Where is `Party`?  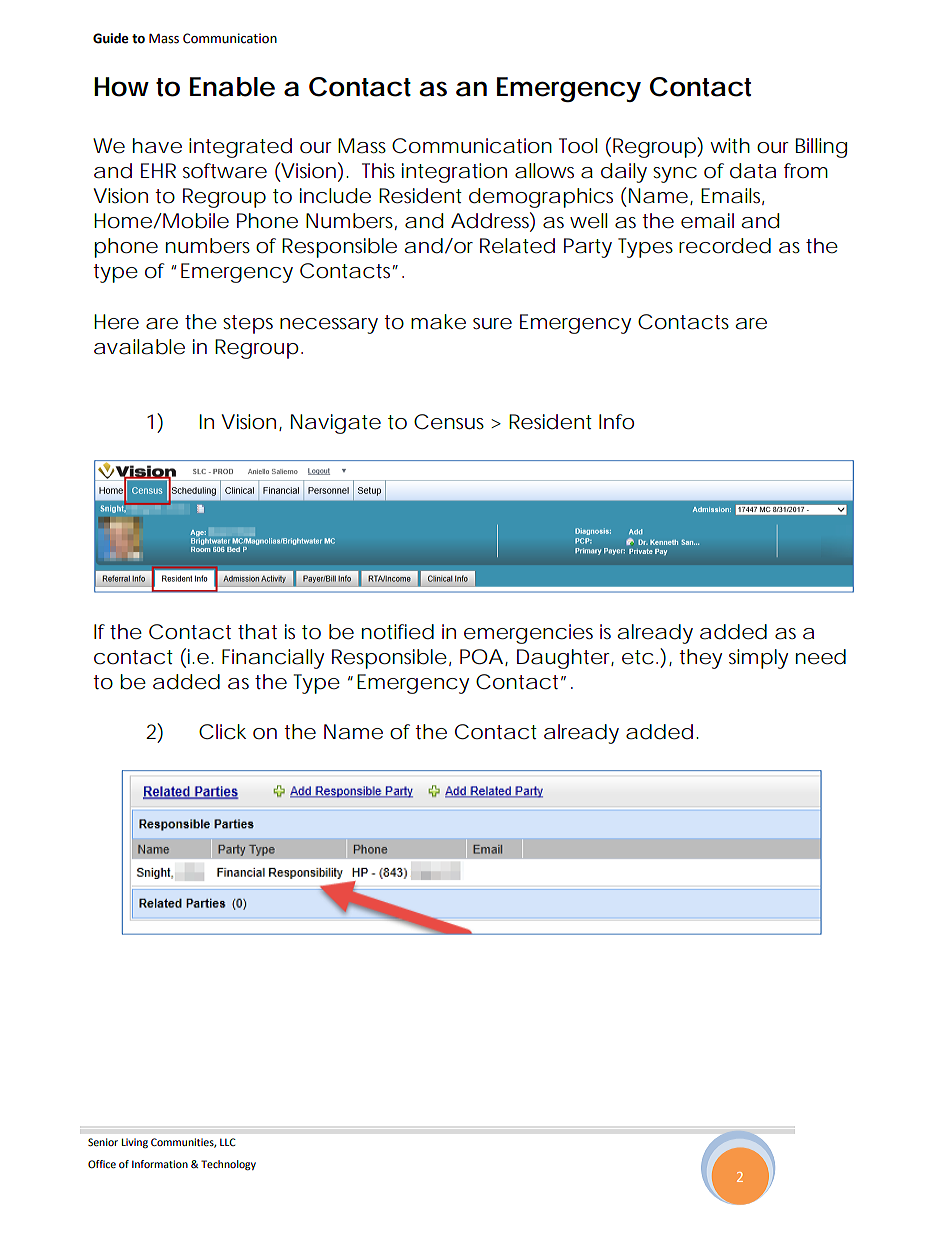
Party is located at coordinates (588, 248).
